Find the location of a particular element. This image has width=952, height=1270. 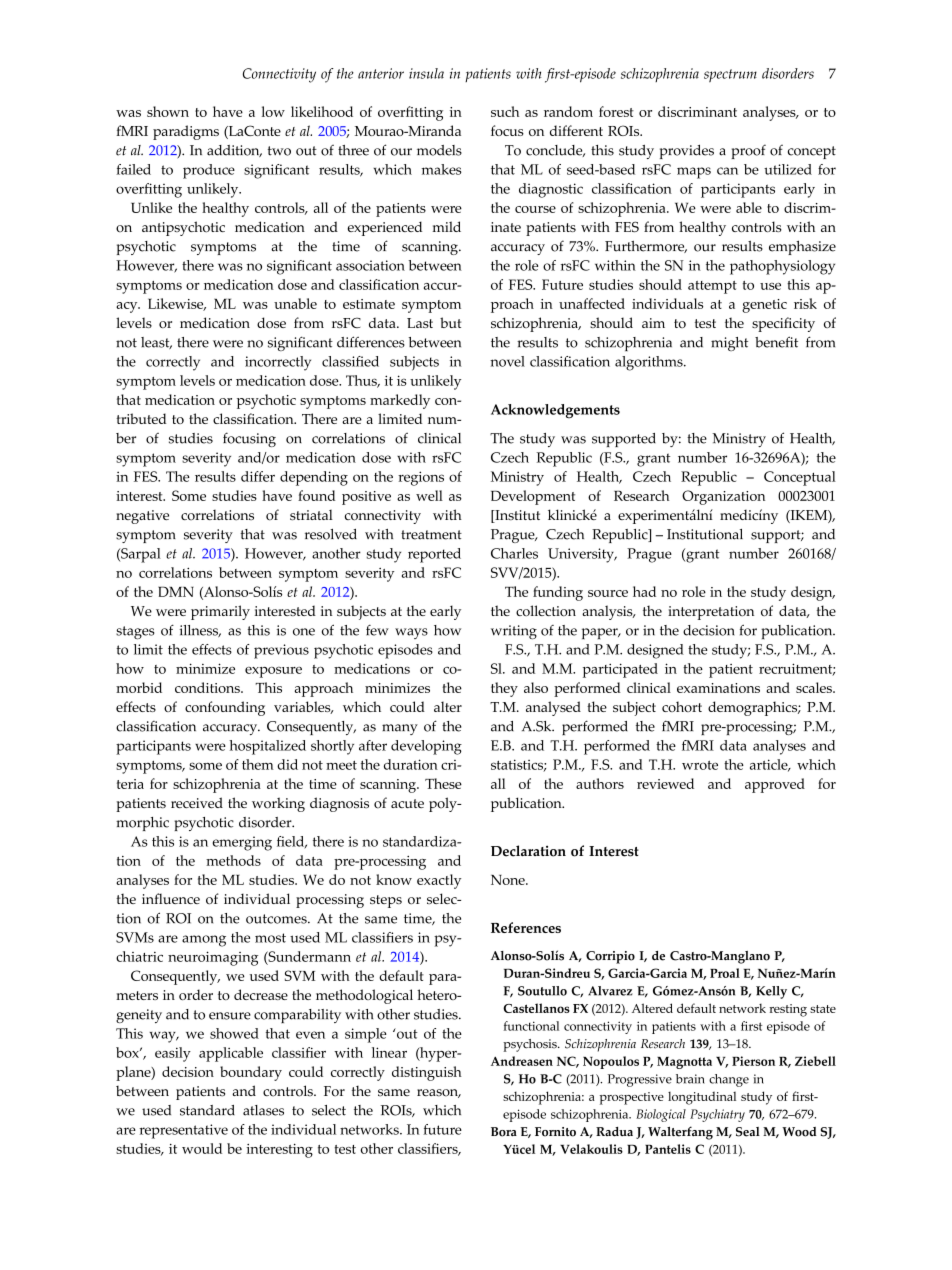

such is located at coordinates (505, 111).
